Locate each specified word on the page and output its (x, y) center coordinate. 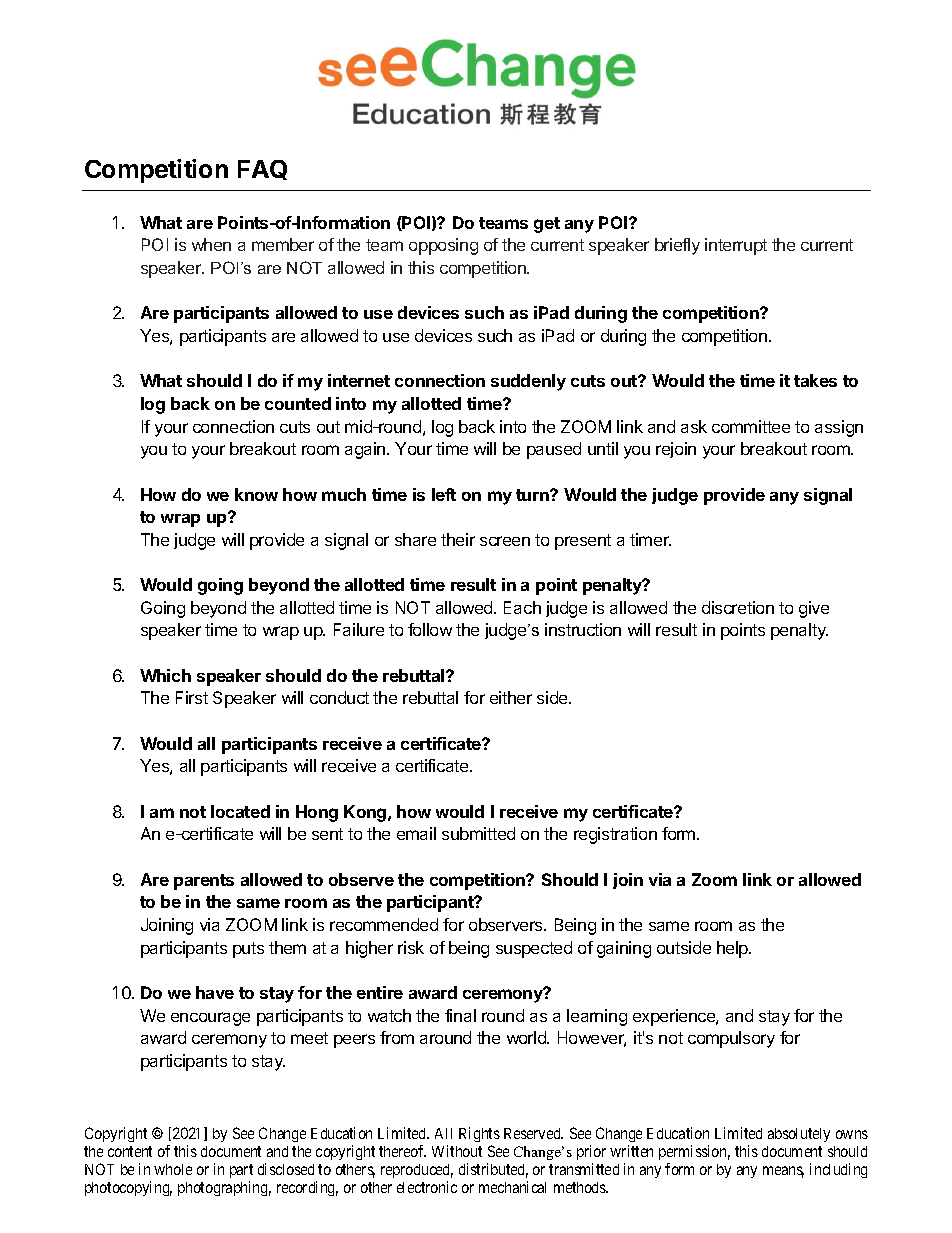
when (211, 244)
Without (457, 1151)
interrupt (736, 246)
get (547, 225)
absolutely (799, 1135)
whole (173, 1169)
